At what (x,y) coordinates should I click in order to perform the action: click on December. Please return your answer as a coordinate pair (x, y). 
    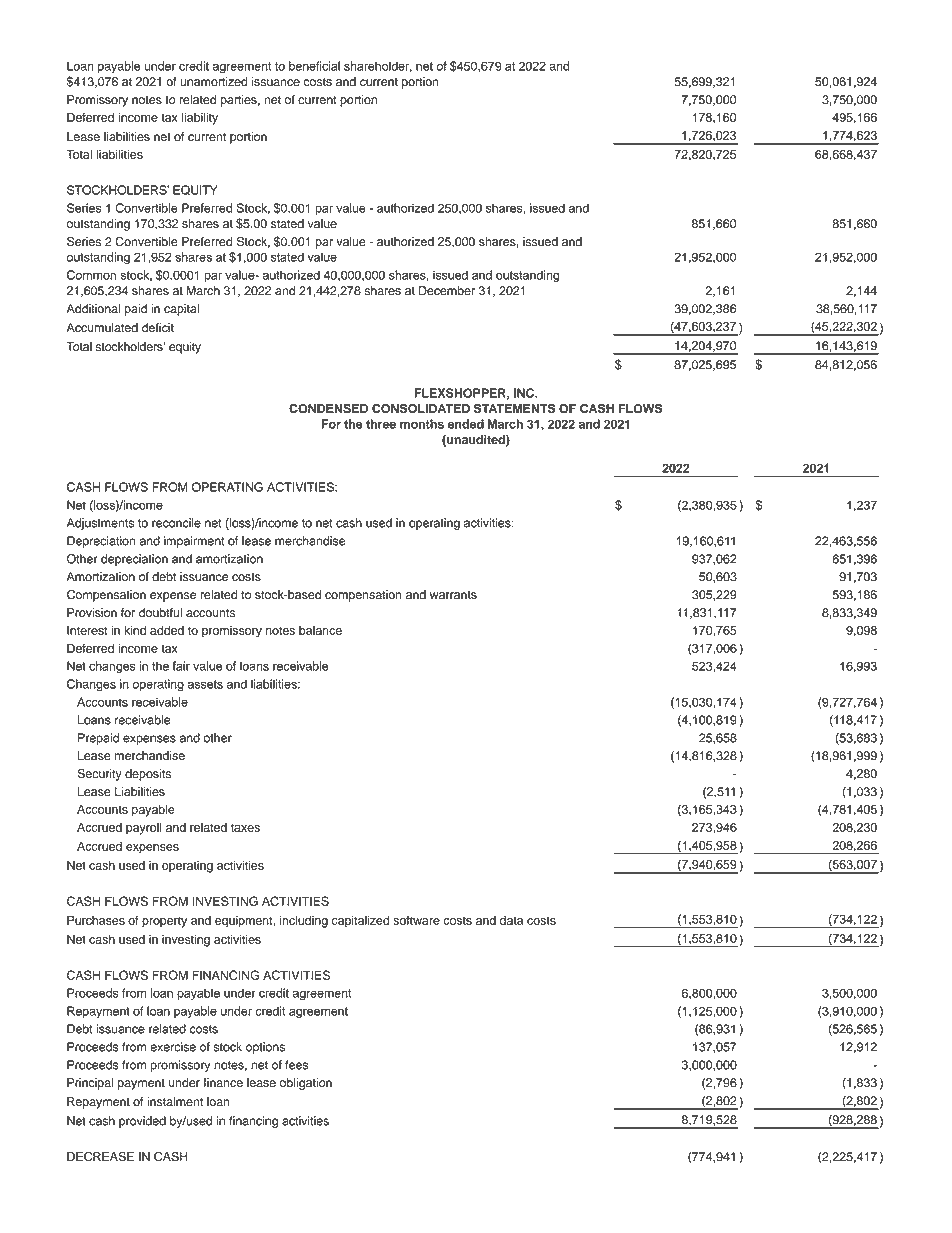
    Looking at the image, I should click on (447, 291).
